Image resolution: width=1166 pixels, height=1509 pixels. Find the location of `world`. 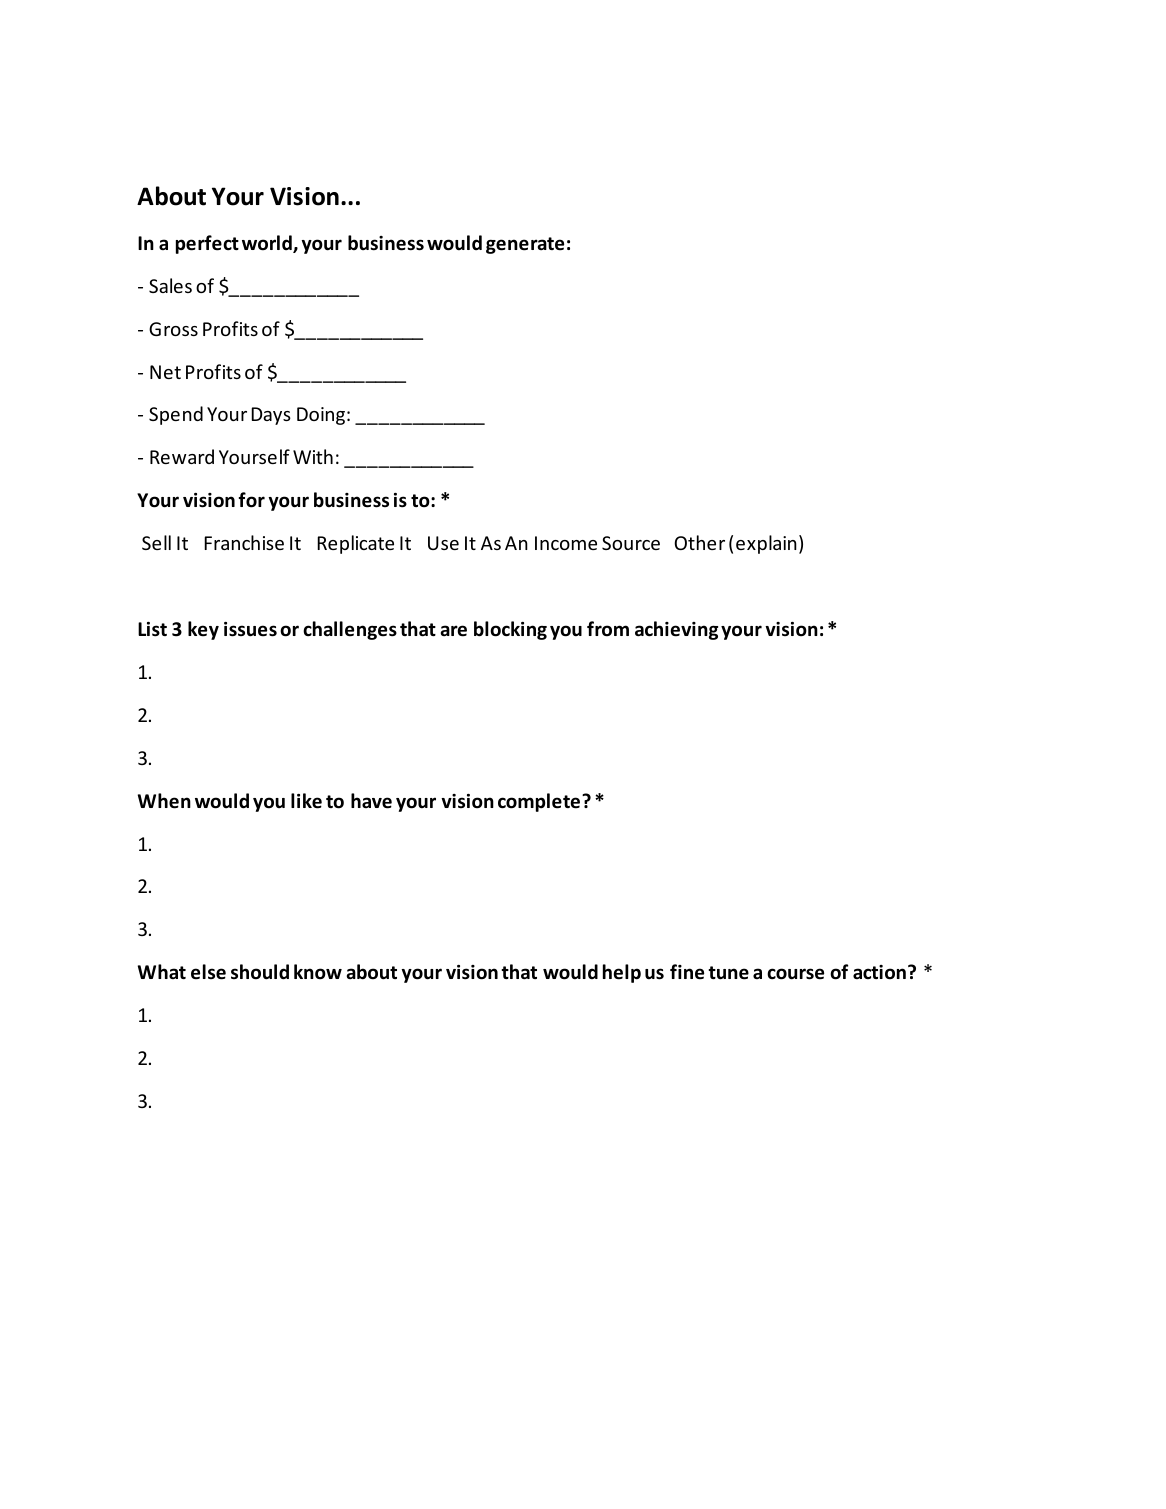

world is located at coordinates (268, 244).
